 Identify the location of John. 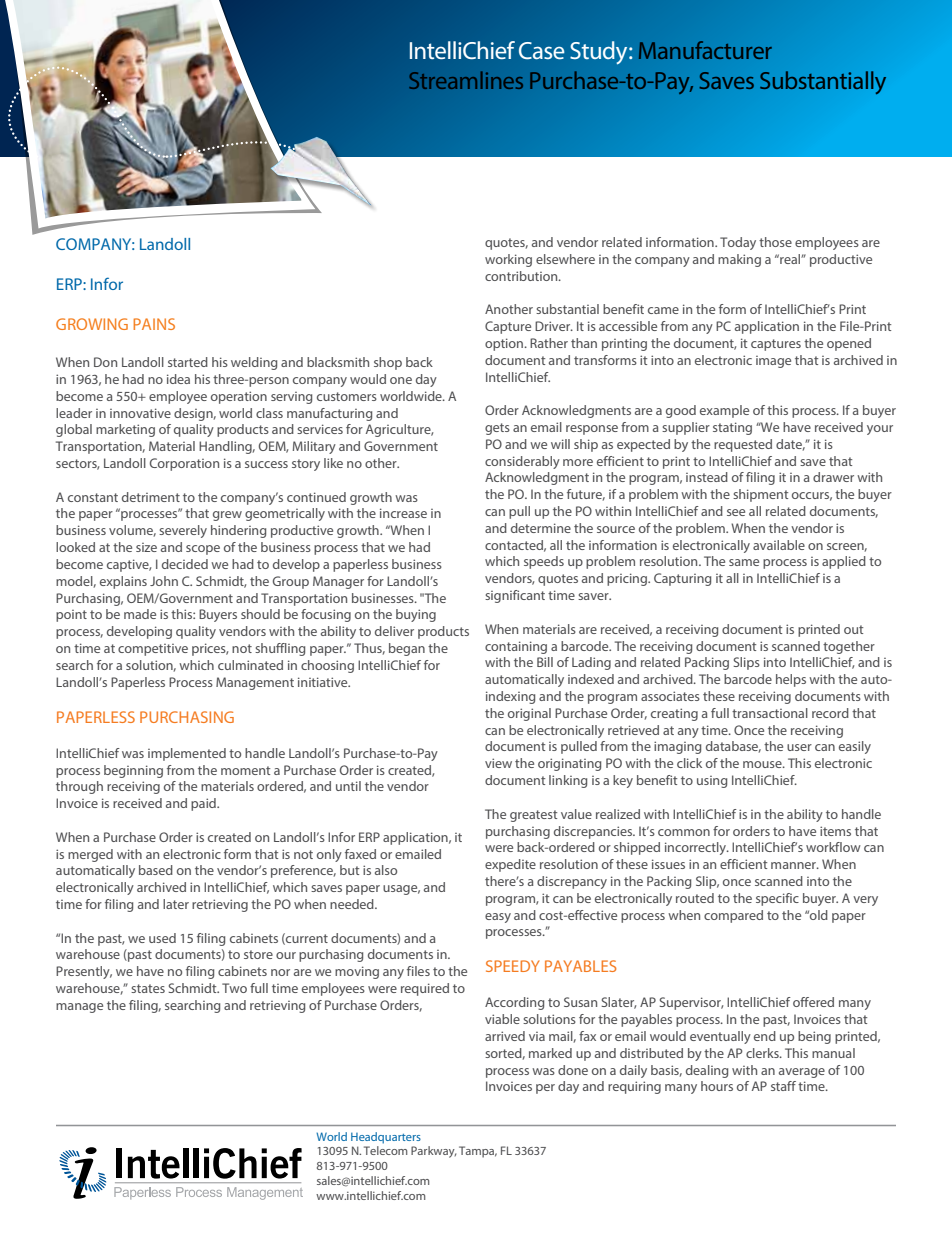
(164, 581).
